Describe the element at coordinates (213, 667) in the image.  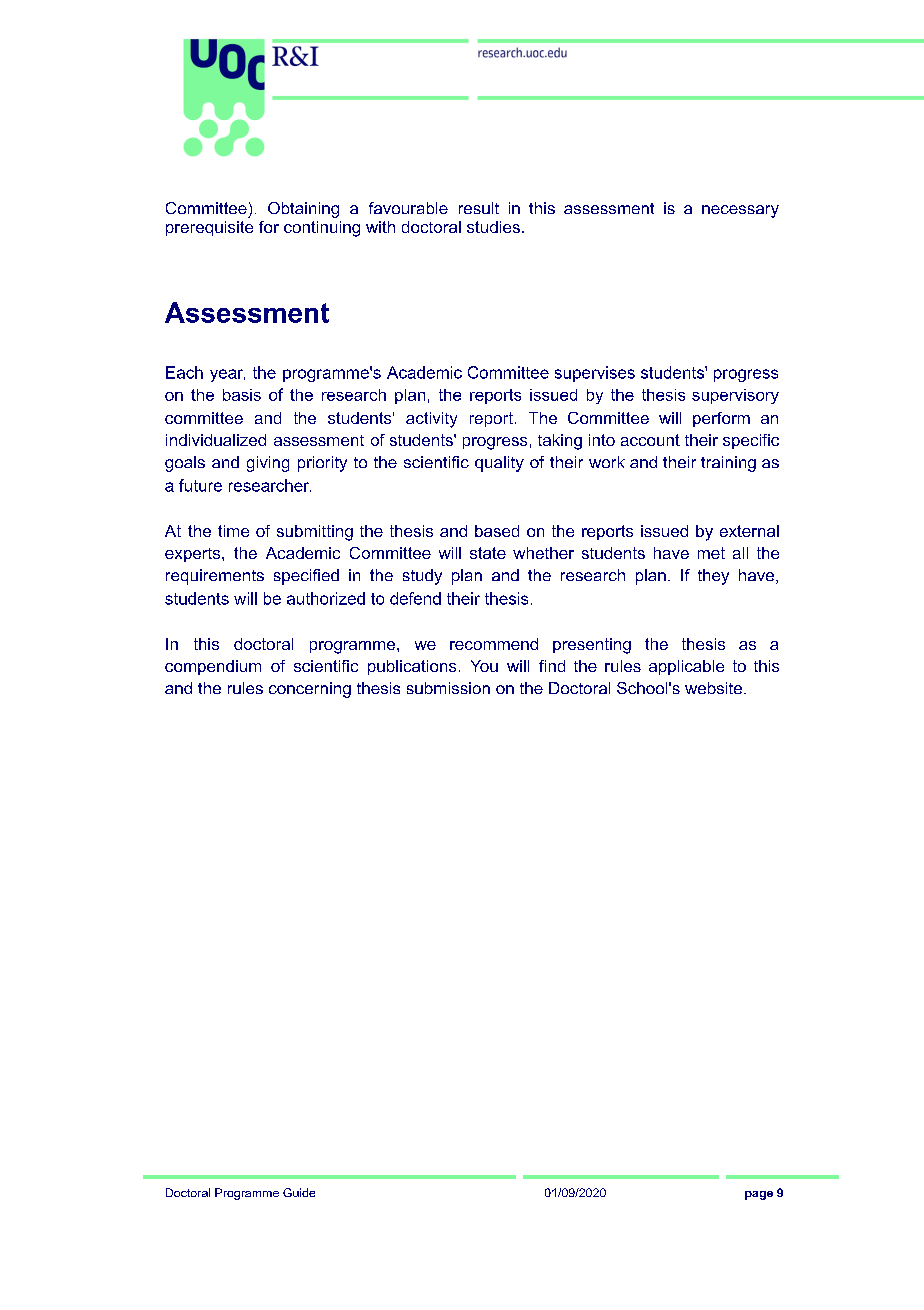
I see `compendium` at that location.
